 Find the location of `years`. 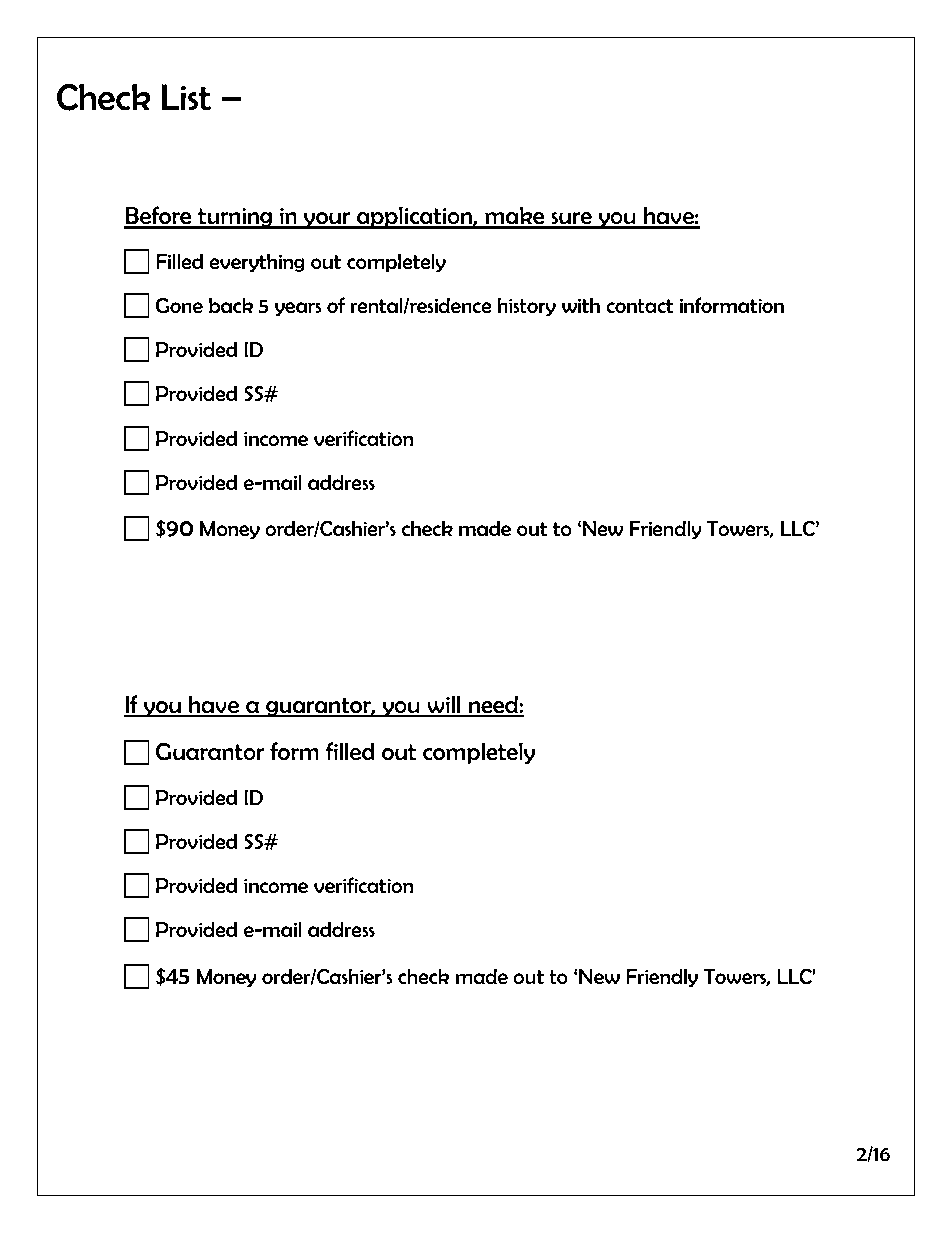

years is located at coordinates (298, 309).
